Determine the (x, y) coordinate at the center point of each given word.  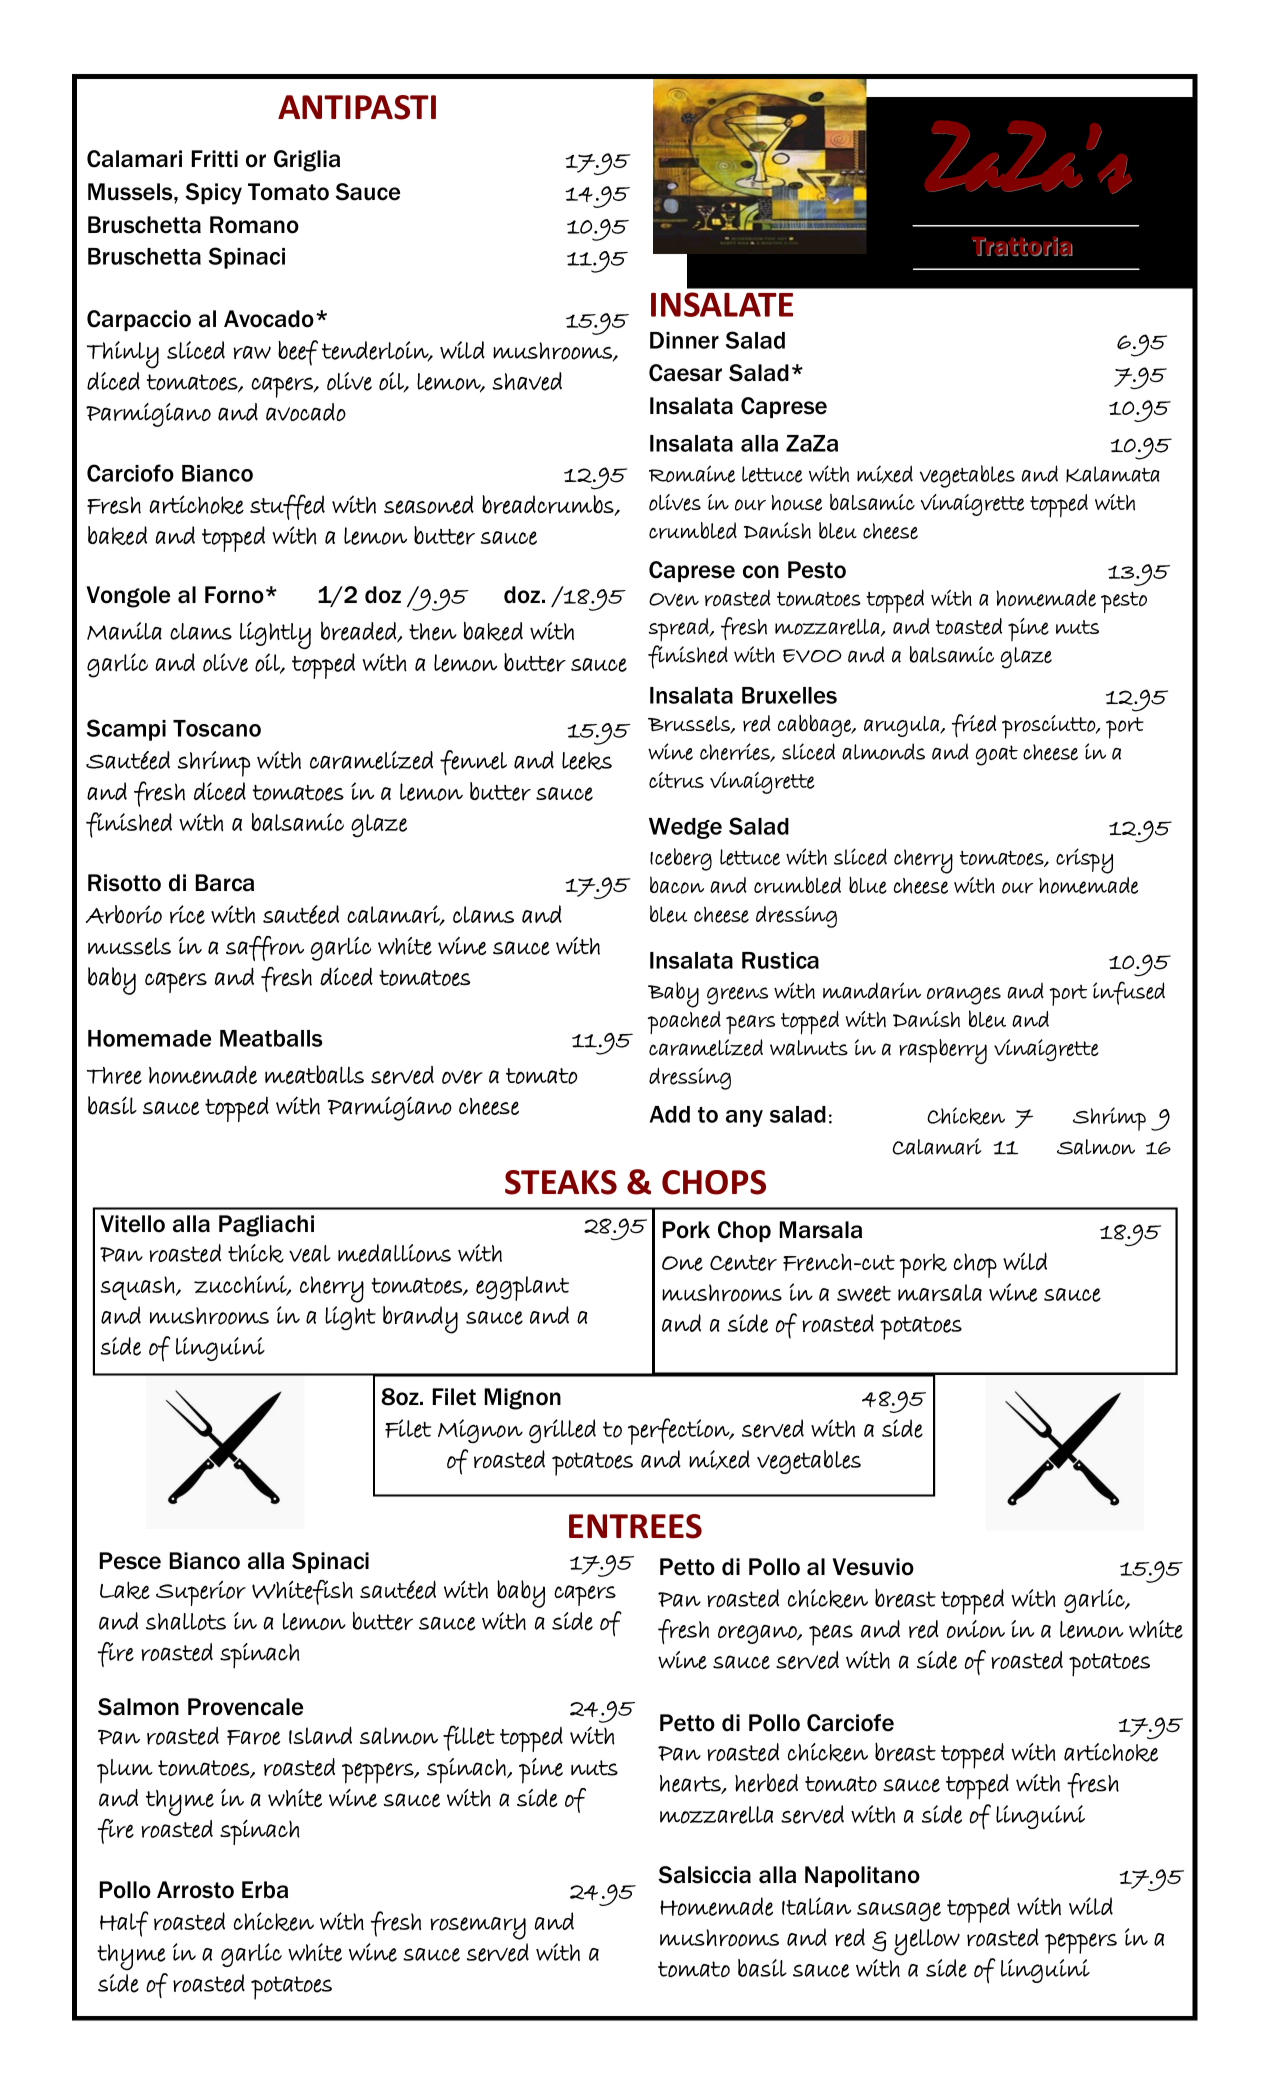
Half (124, 1924)
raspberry (943, 1051)
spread (679, 630)
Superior (201, 1593)
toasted (969, 626)
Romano (254, 225)
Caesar (685, 373)
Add (670, 1114)
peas (831, 1635)
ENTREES (635, 1526)
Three (114, 1075)
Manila (124, 631)
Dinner (684, 340)
